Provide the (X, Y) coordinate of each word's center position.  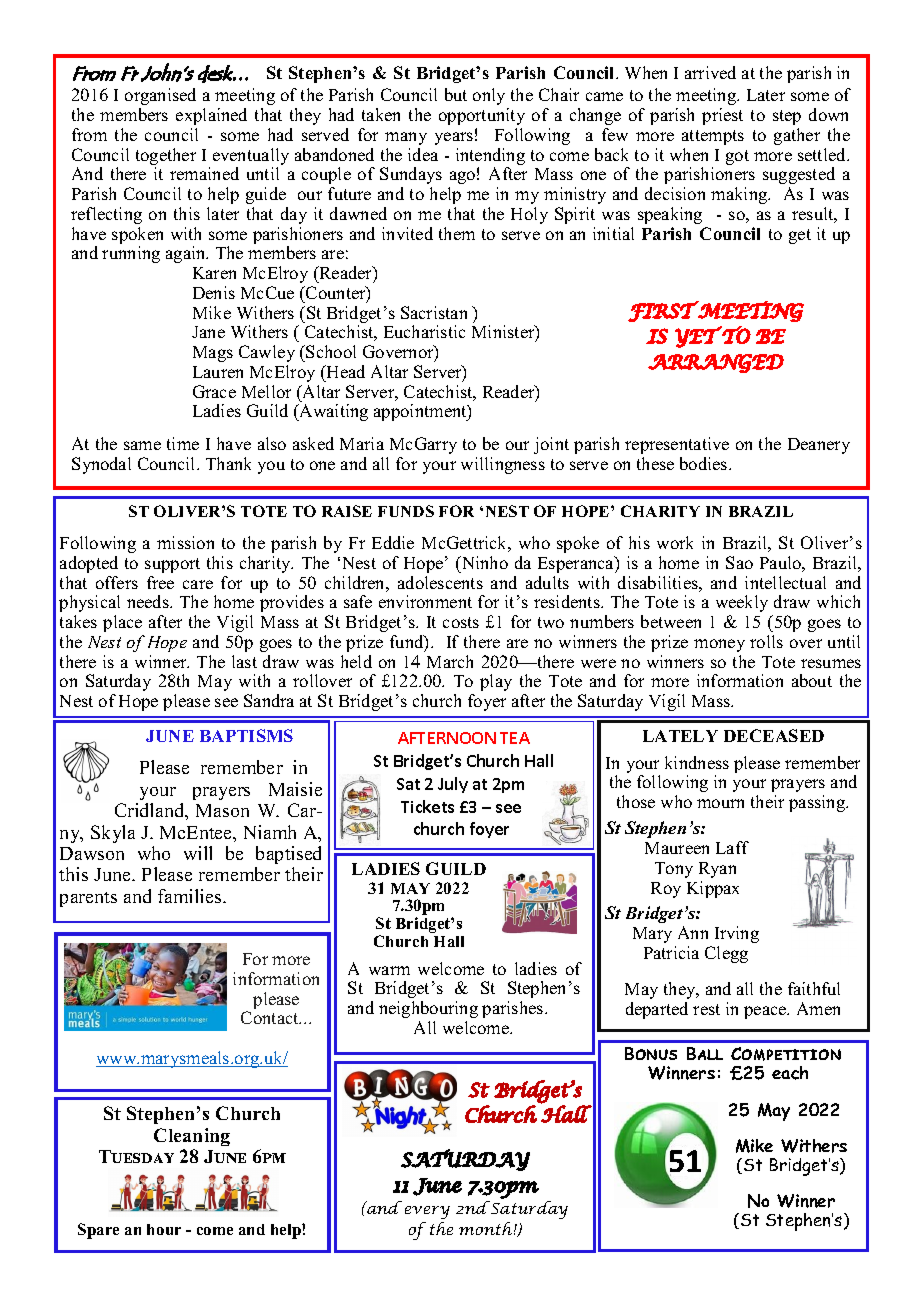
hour (164, 1229)
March (450, 661)
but (456, 94)
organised (160, 96)
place (122, 623)
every (427, 1212)
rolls (766, 641)
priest (722, 116)
